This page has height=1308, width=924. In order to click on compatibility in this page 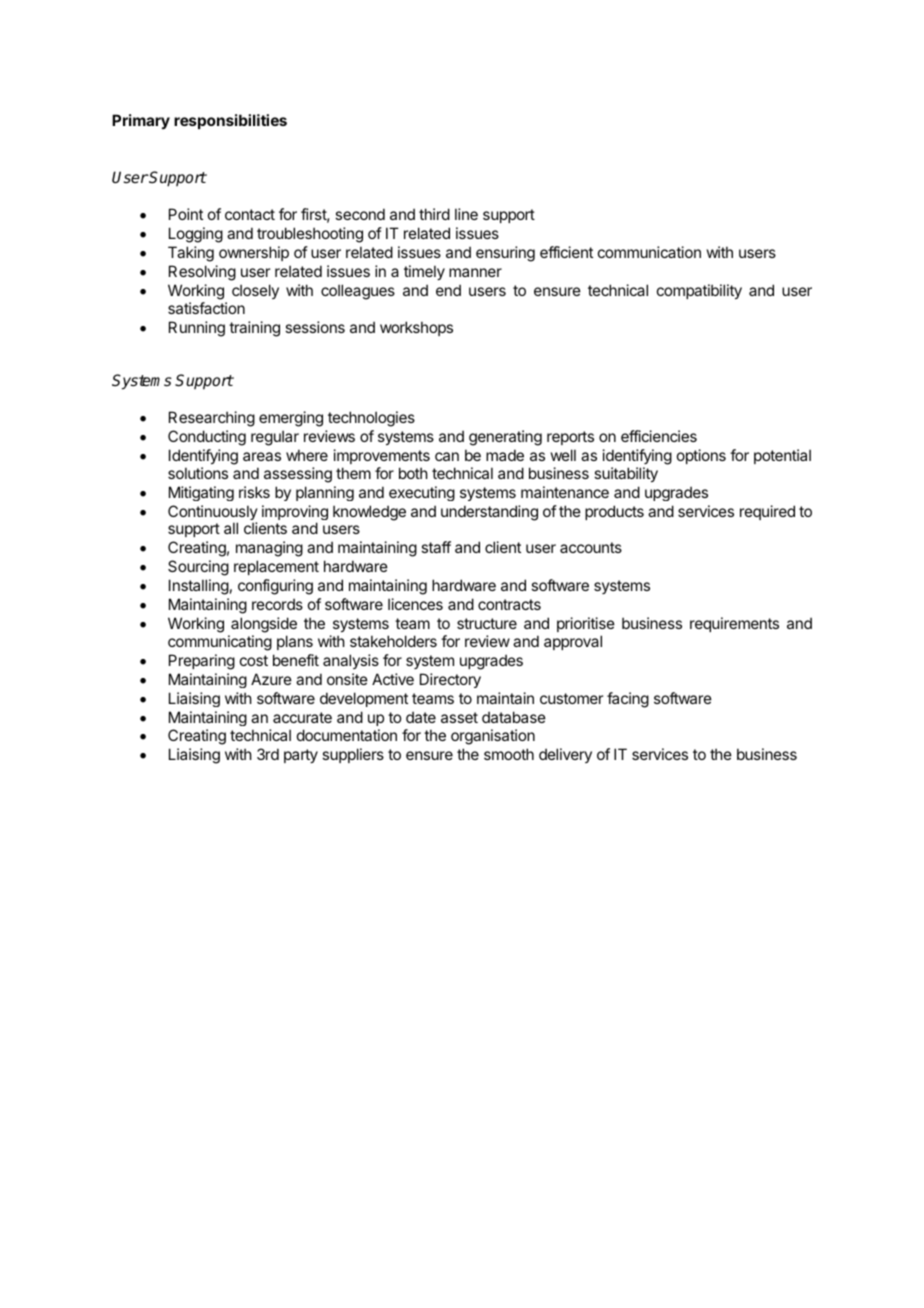, I will do `click(699, 291)`.
